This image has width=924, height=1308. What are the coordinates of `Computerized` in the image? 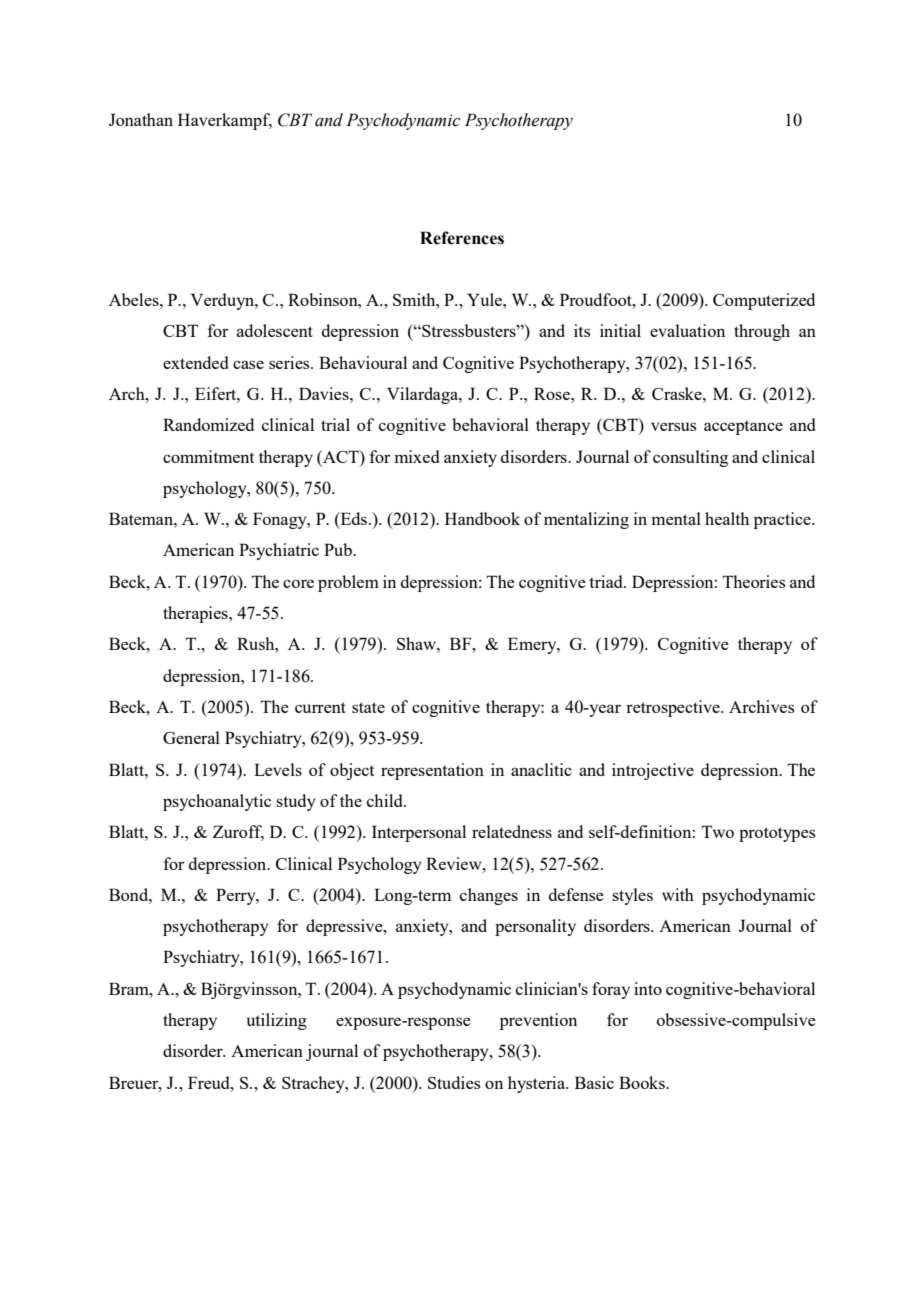 It's located at (764, 301).
